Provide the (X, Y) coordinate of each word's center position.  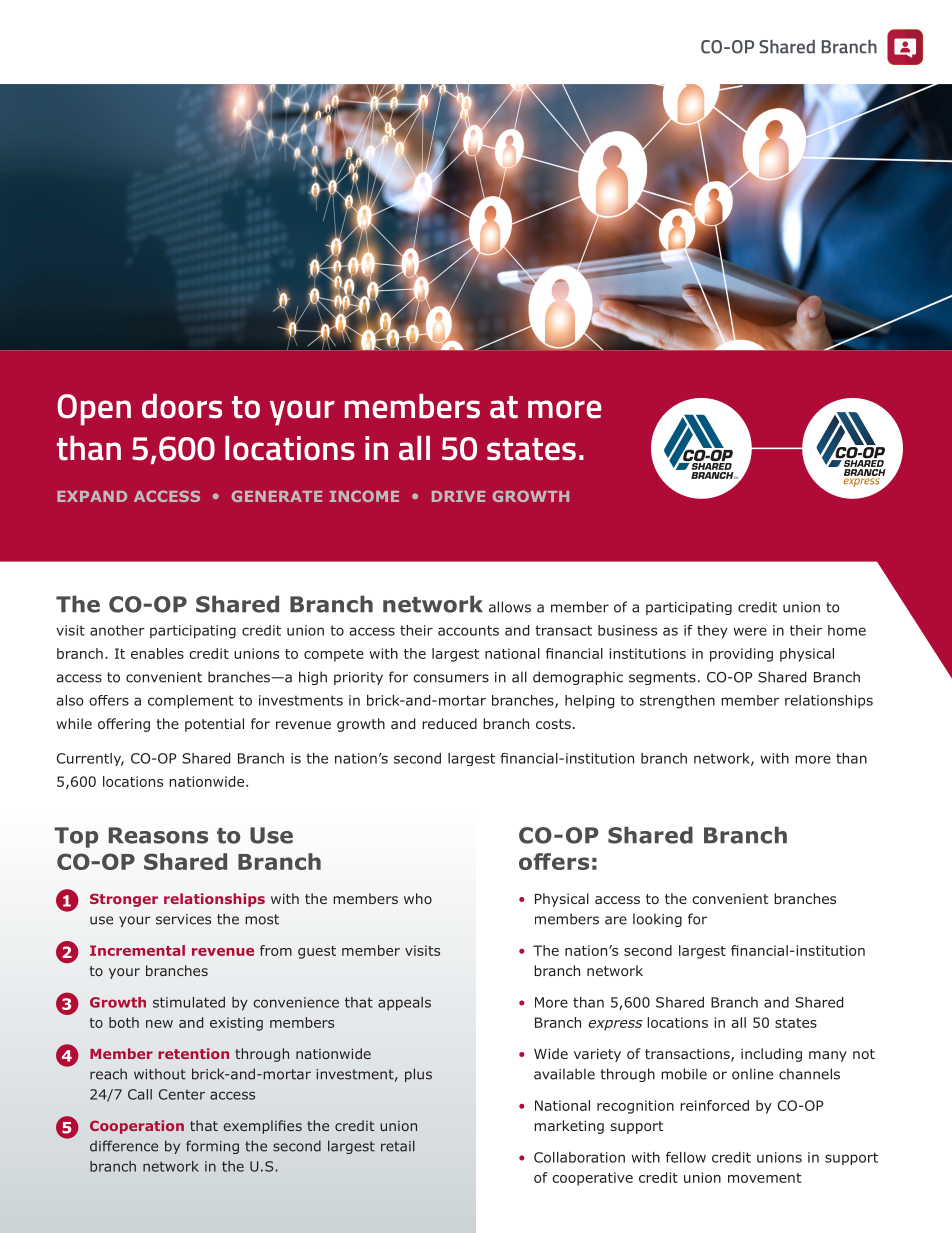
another (117, 630)
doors (182, 406)
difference (124, 1146)
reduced (449, 723)
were (750, 631)
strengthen (677, 702)
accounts (468, 630)
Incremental (137, 950)
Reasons (158, 835)
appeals (404, 1004)
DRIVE (458, 496)
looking (657, 920)
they (712, 632)
